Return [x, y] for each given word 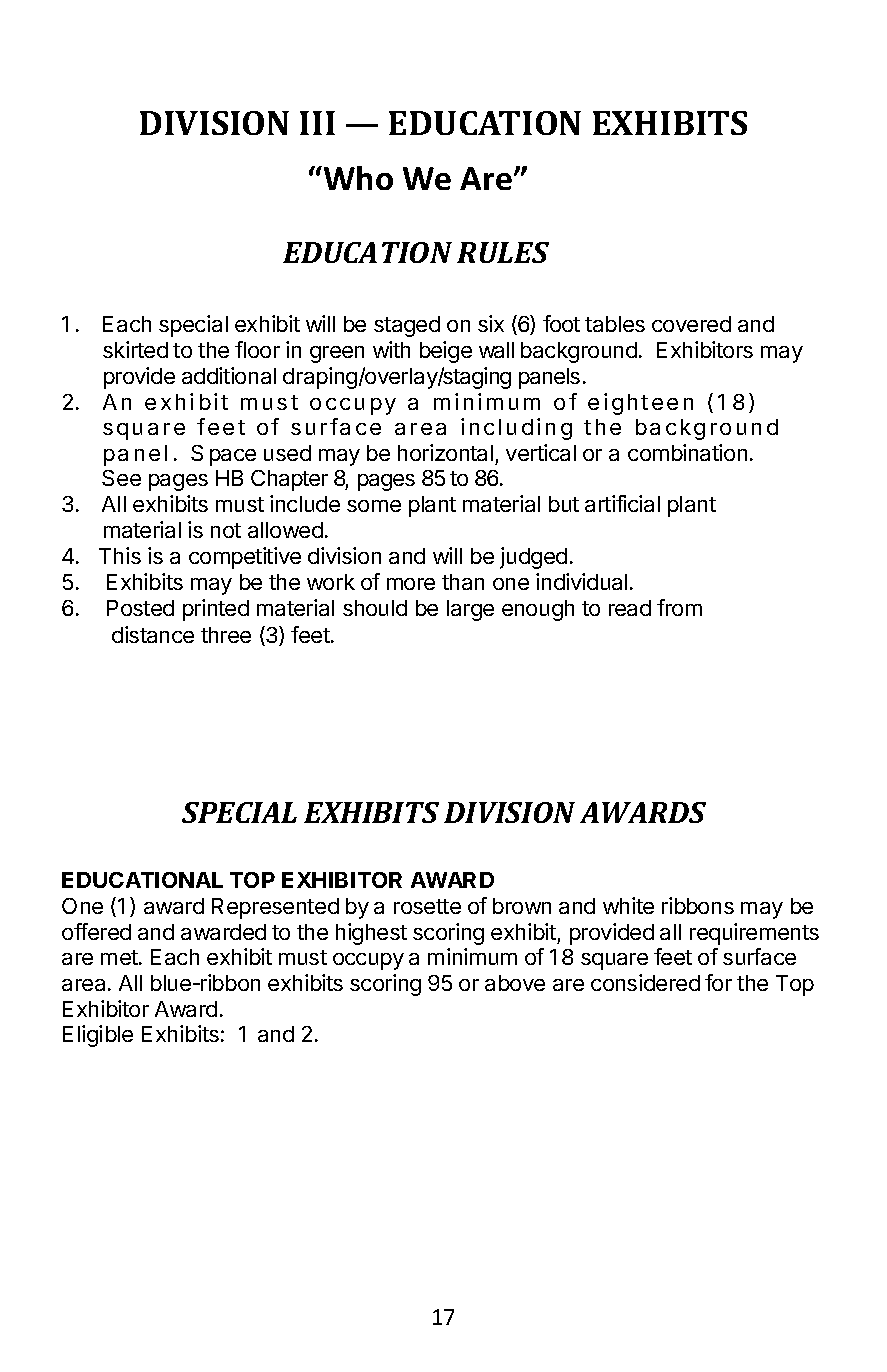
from [679, 607]
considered [645, 982]
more [411, 584]
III [317, 123]
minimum [472, 956]
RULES [503, 252]
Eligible [98, 1036]
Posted [140, 608]
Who [358, 178]
